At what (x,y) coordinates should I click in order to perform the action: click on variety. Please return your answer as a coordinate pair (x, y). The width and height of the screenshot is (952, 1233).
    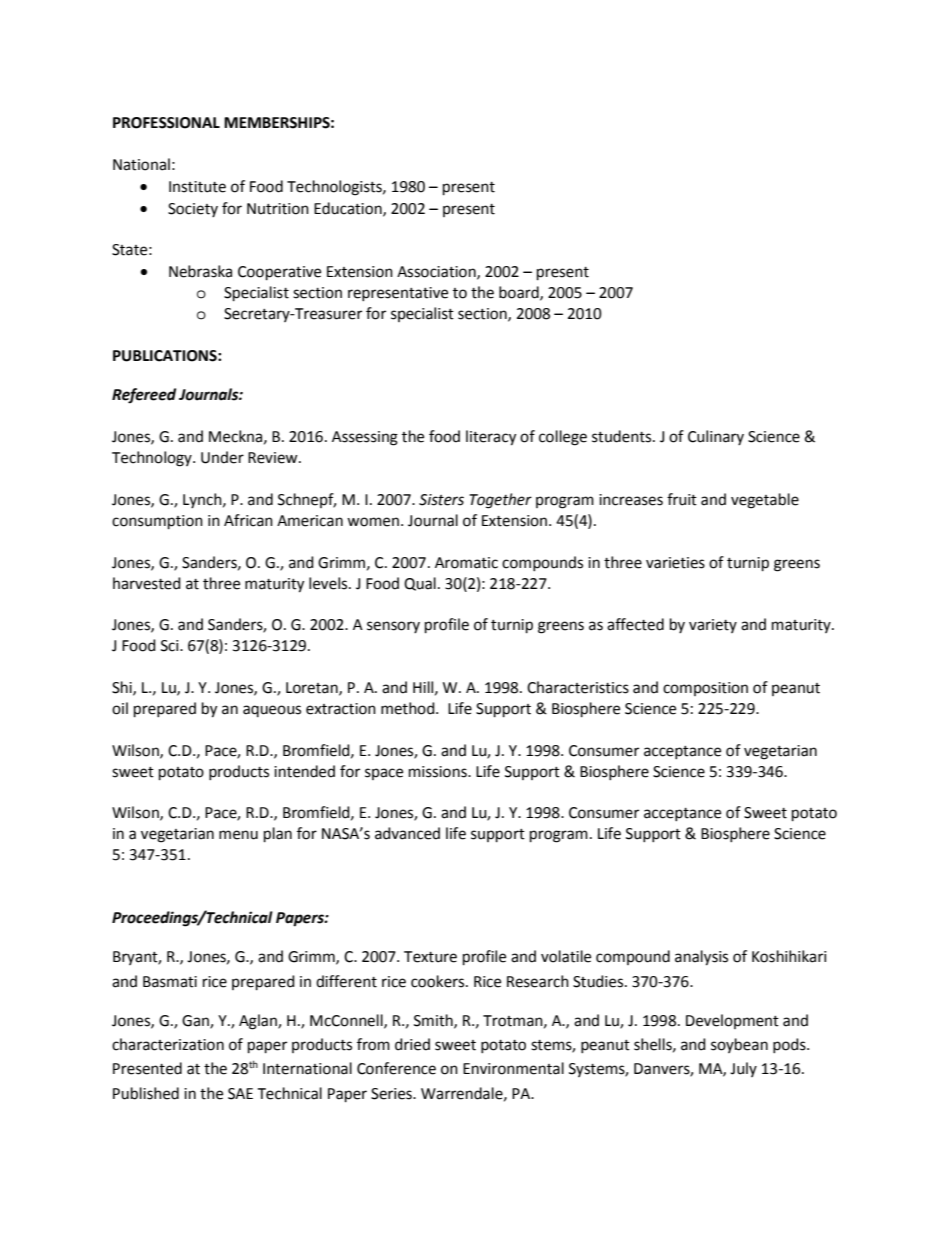
    Looking at the image, I should click on (713, 626).
